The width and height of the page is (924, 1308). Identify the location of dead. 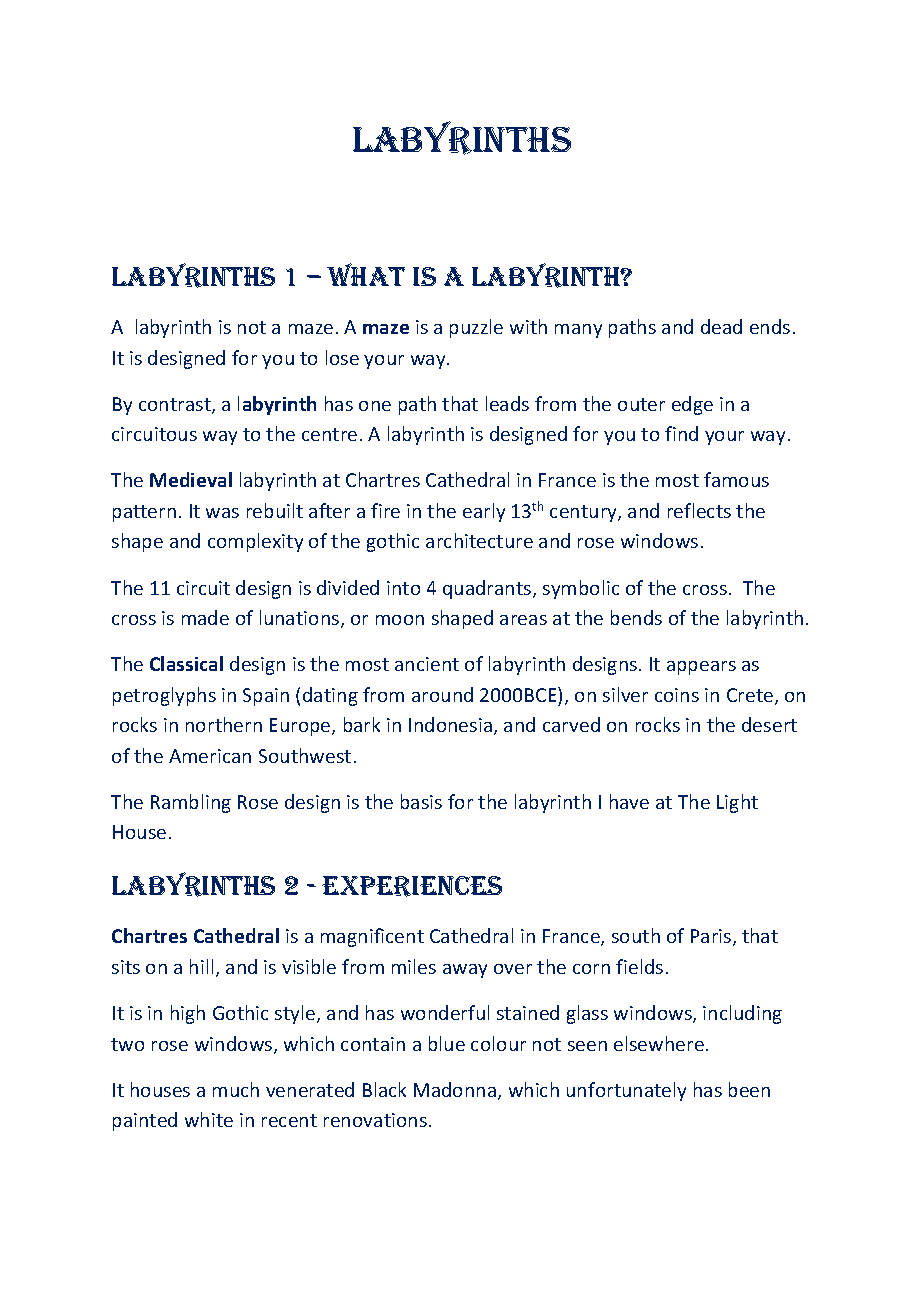
(721, 326).
